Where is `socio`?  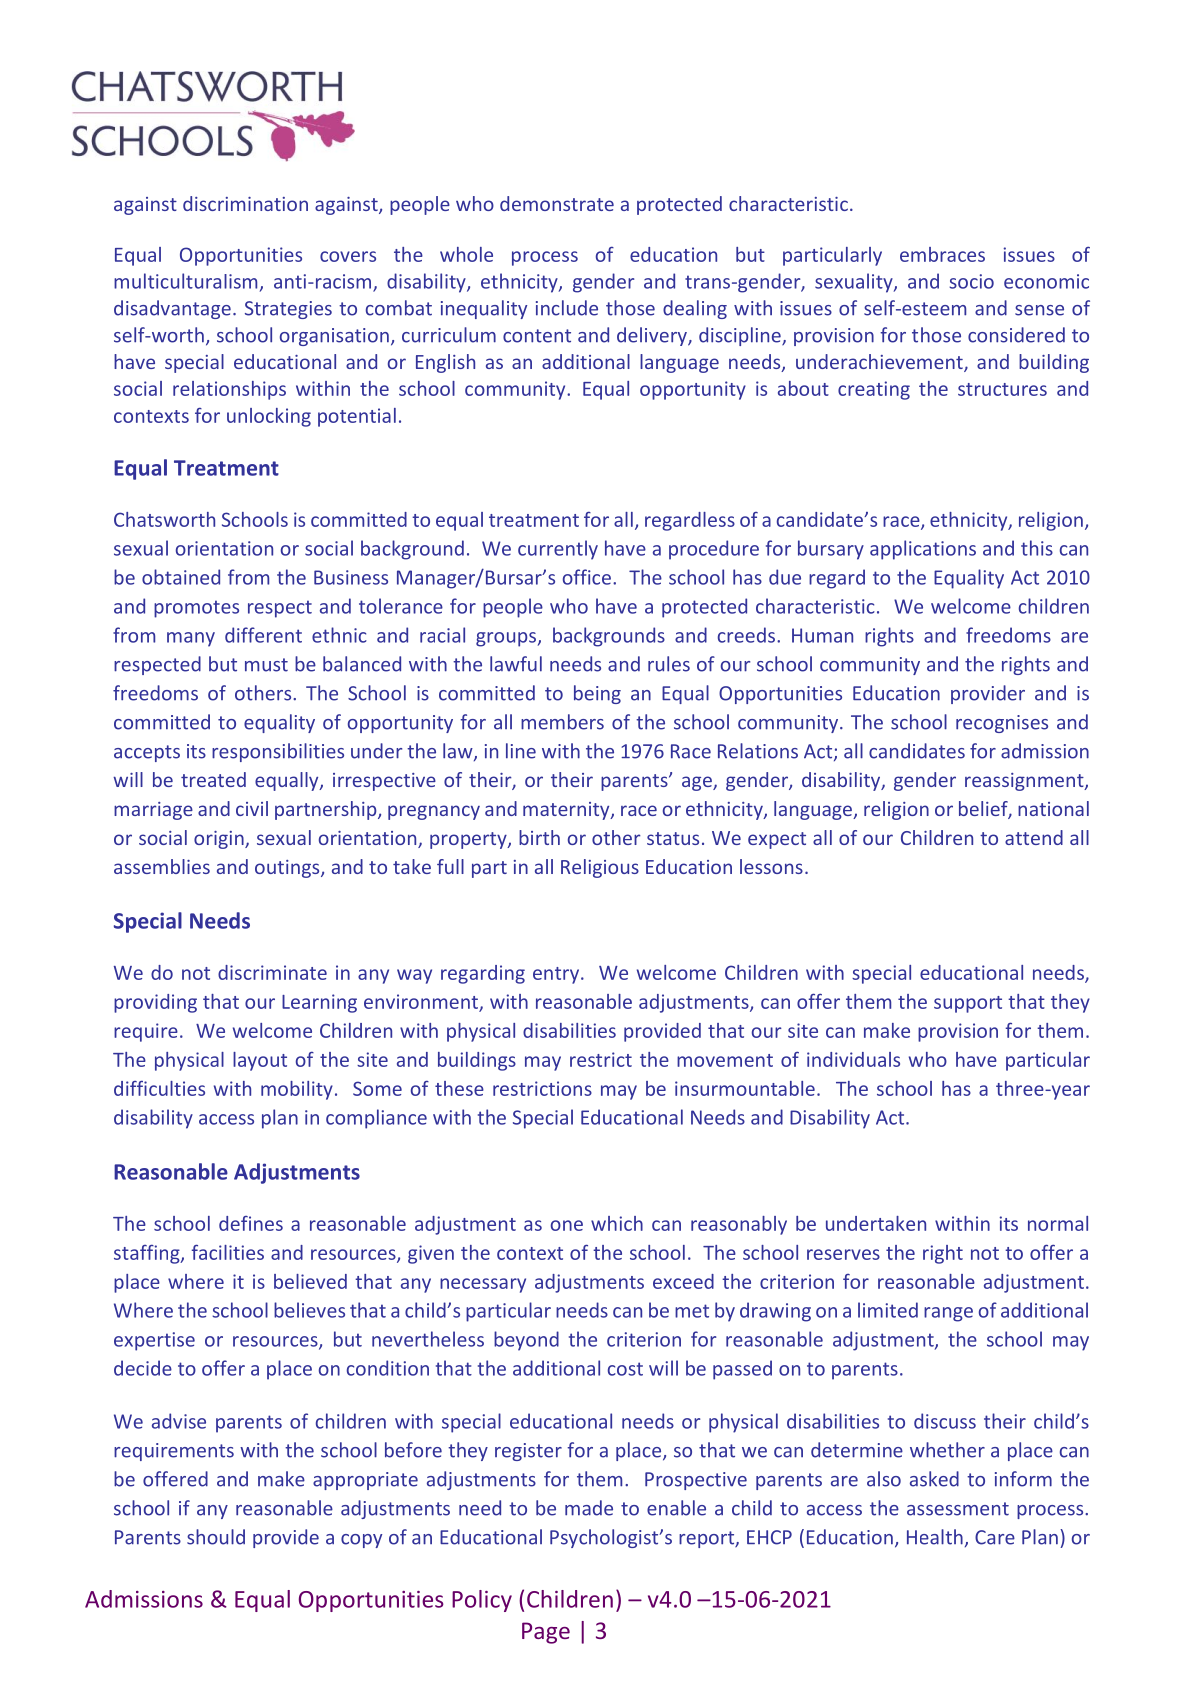 socio is located at coordinates (971, 281).
